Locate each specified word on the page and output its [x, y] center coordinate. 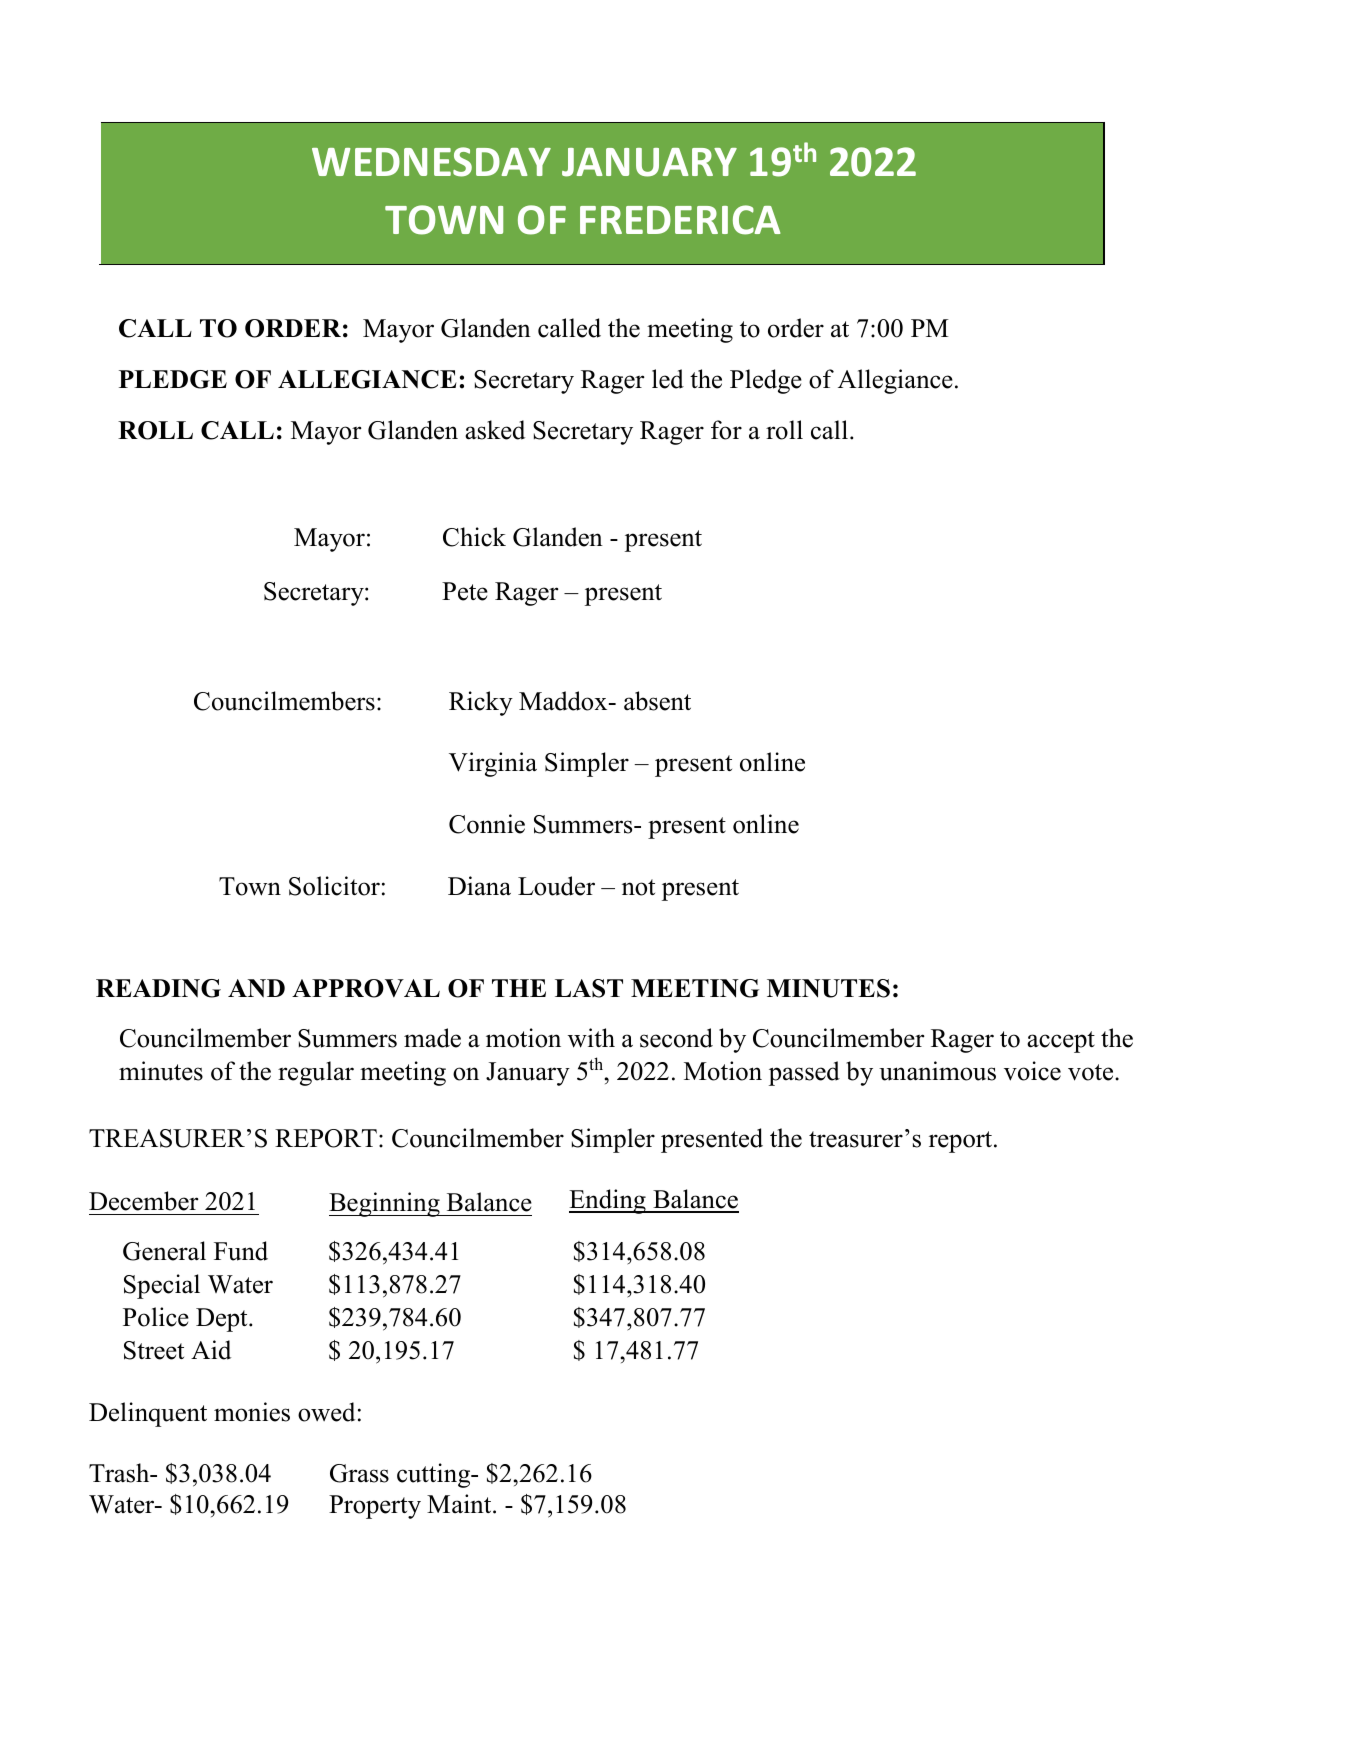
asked [495, 430]
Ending [608, 1201]
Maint [460, 1504]
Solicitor [334, 886]
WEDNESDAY [431, 162]
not [638, 887]
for [726, 430]
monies [252, 1412]
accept [1061, 1042]
